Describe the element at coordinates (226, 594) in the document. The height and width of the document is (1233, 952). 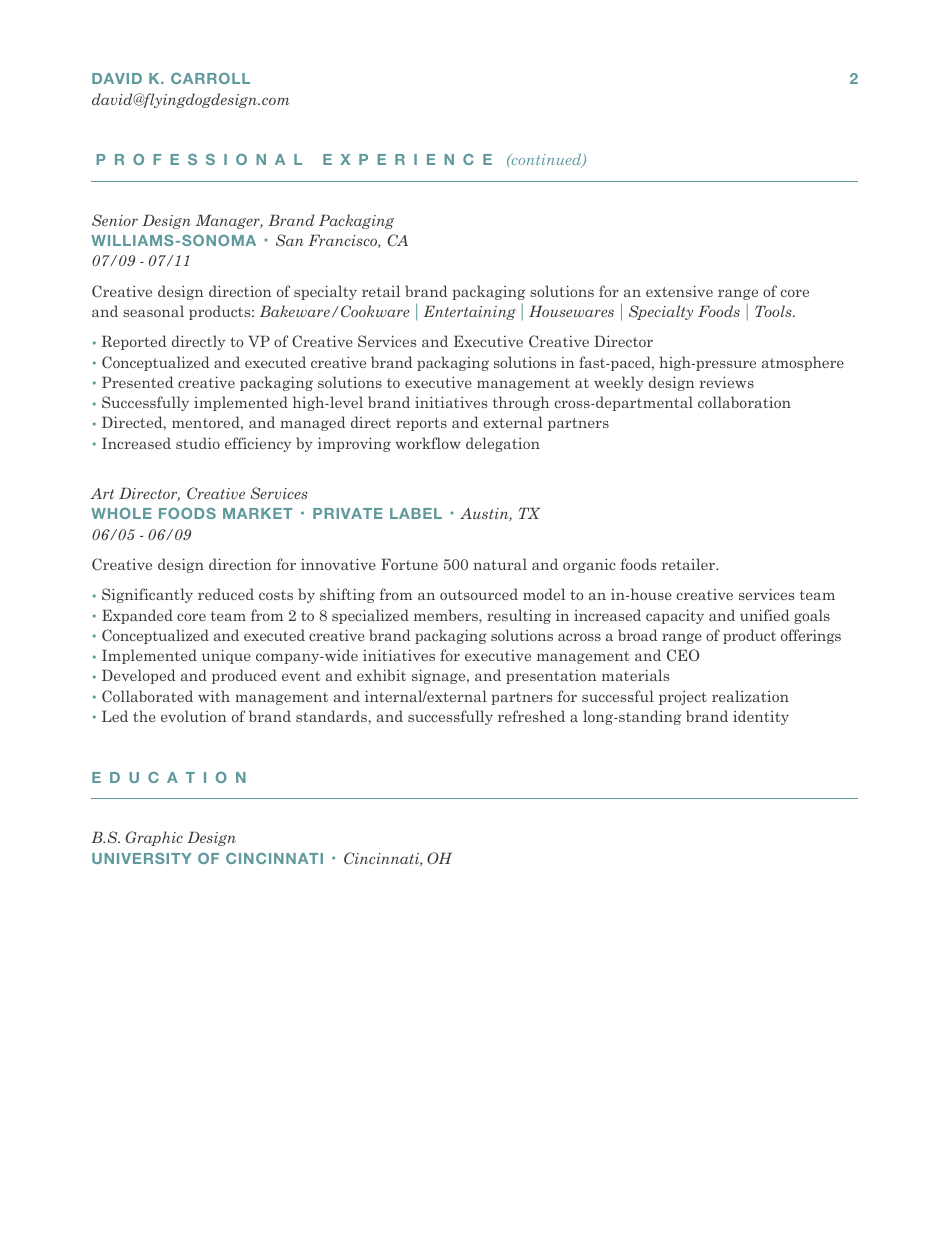
I see `reduced` at that location.
